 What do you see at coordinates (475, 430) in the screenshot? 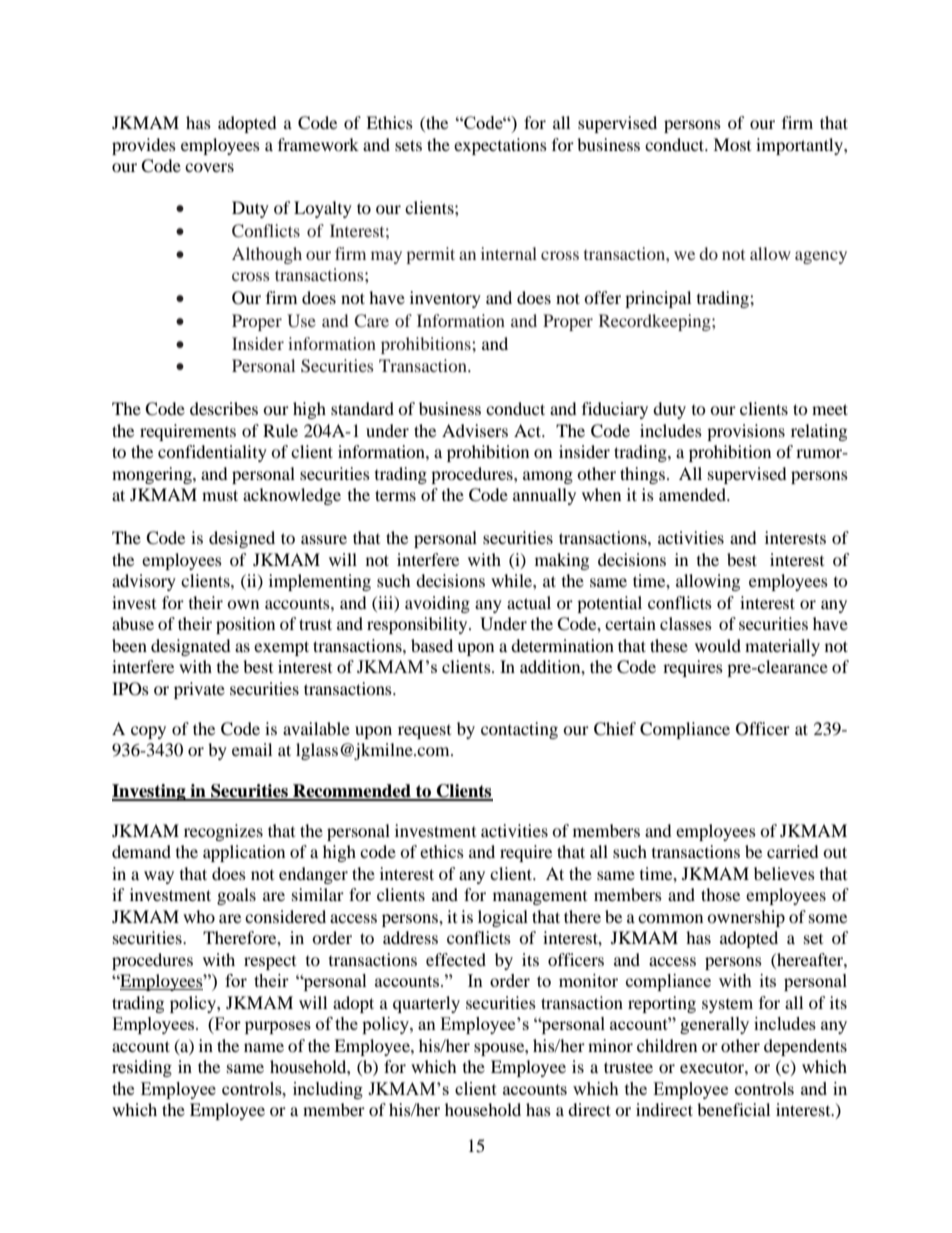
I see `Advisers` at bounding box center [475, 430].
